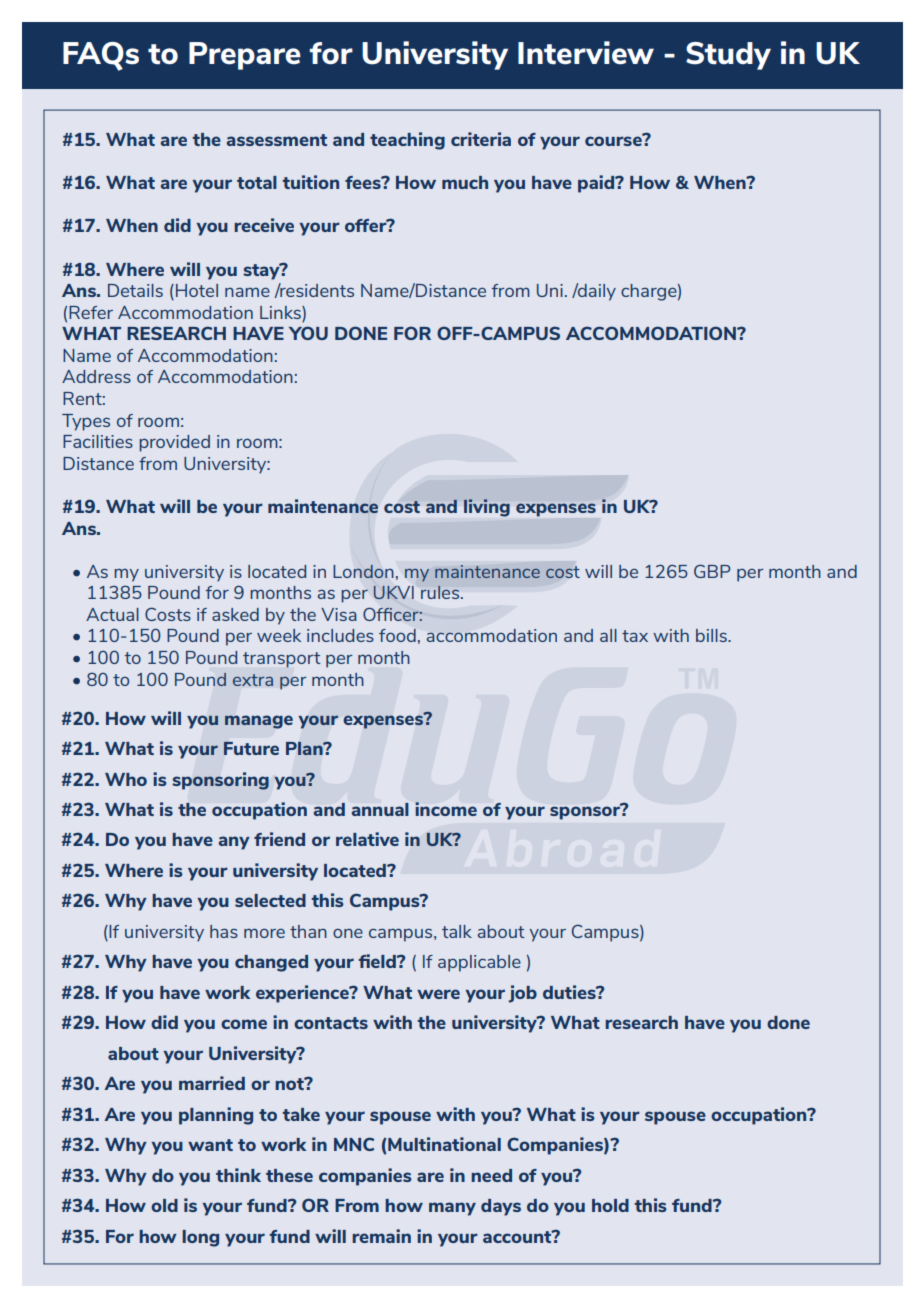  I want to click on living, so click(487, 508).
